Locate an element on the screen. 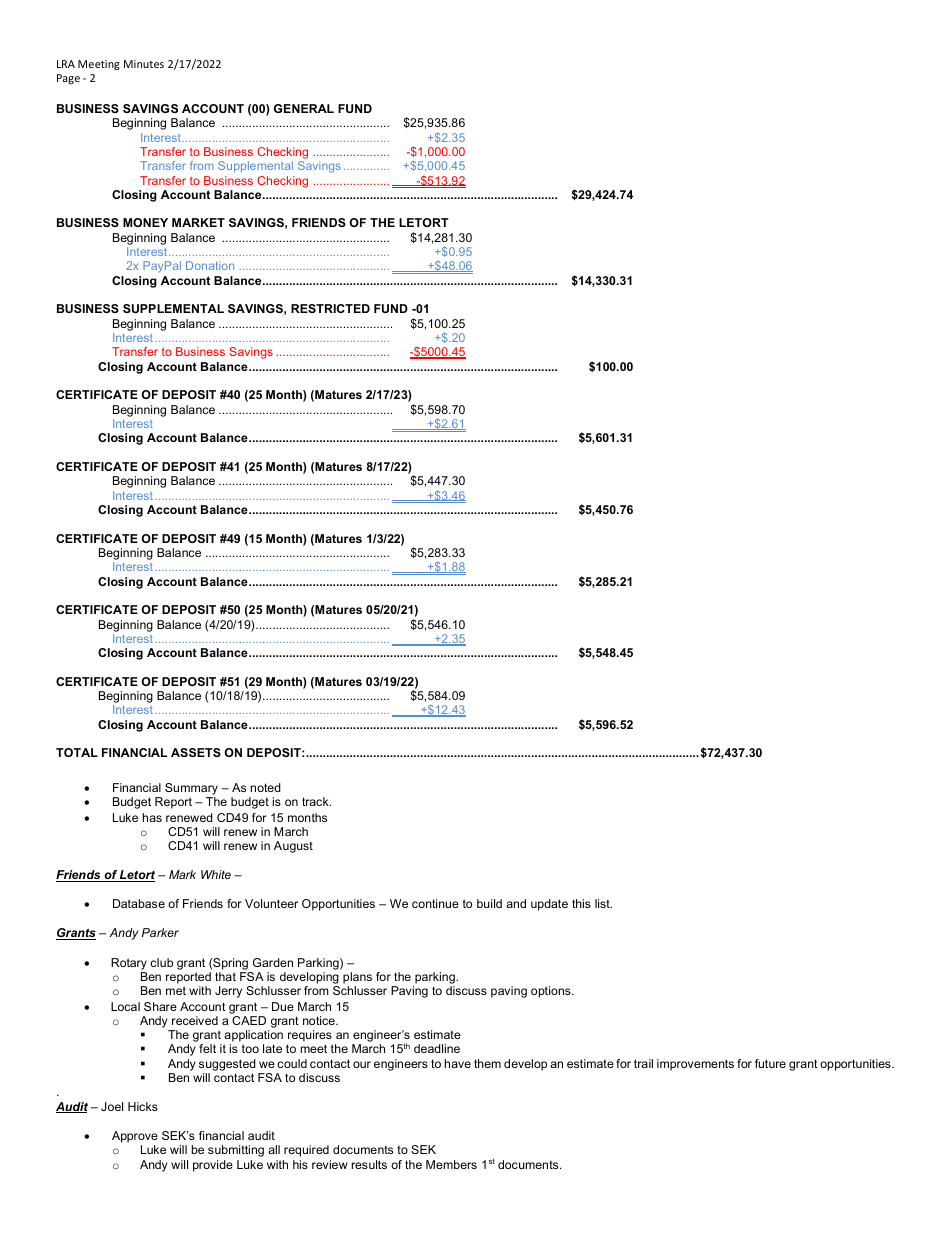  has is located at coordinates (152, 817).
